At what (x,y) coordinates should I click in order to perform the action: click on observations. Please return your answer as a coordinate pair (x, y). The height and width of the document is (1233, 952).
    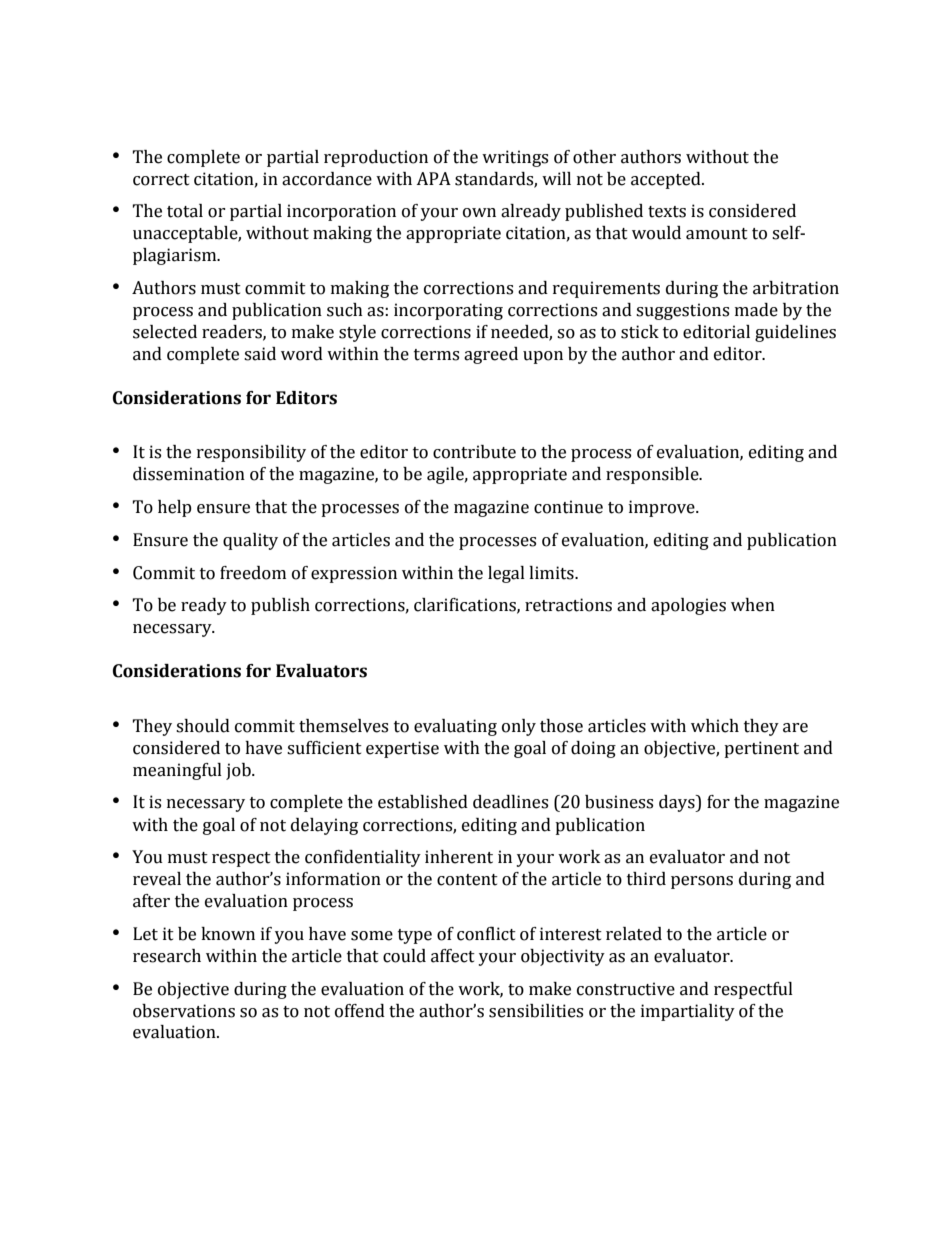
    Looking at the image, I should click on (184, 1011).
